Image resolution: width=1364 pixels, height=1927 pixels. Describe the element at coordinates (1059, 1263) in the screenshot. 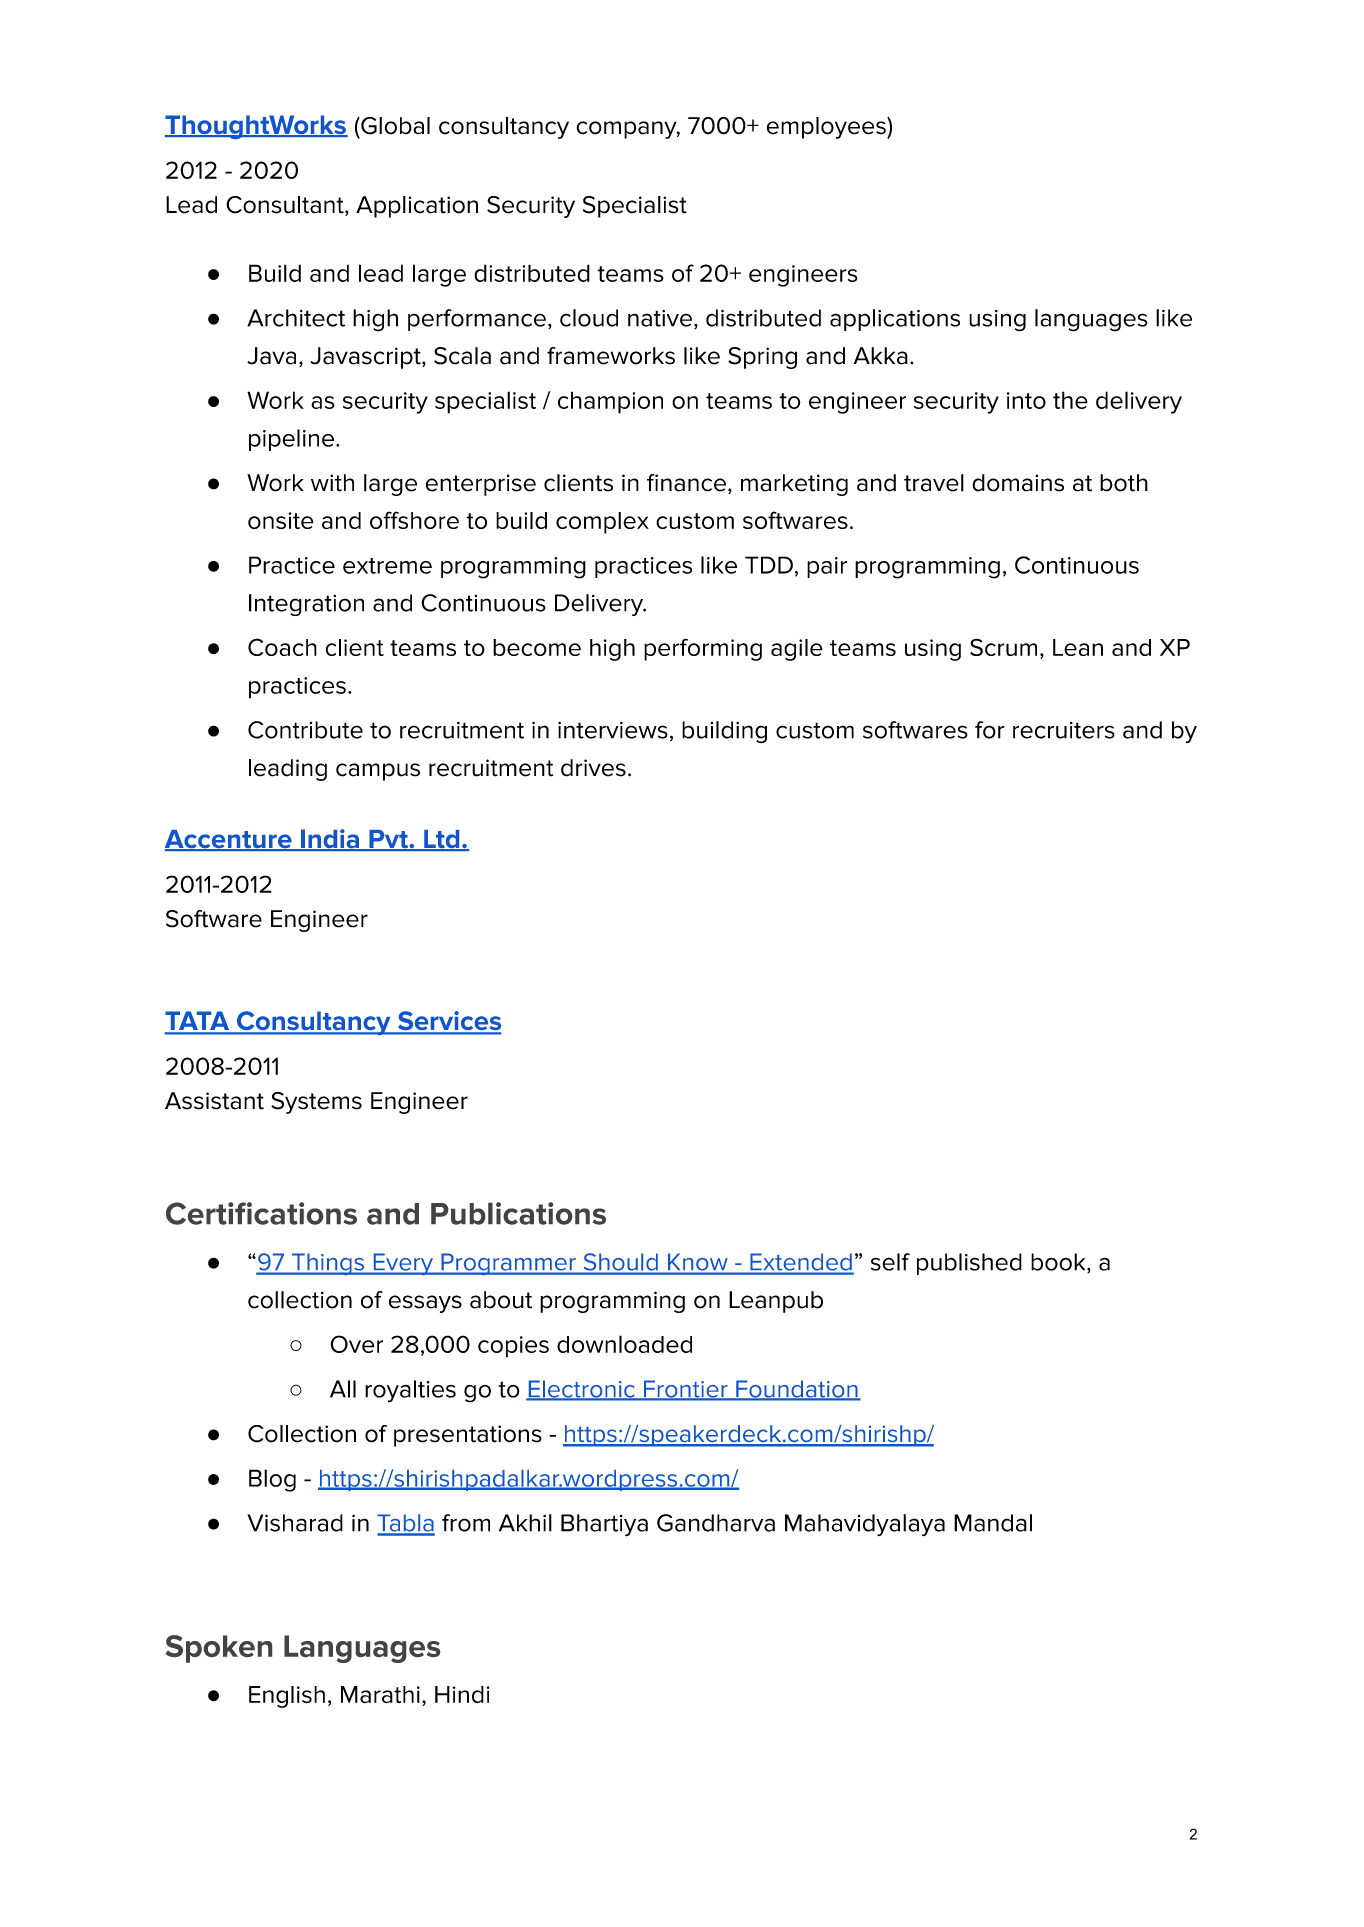

I see `book` at that location.
